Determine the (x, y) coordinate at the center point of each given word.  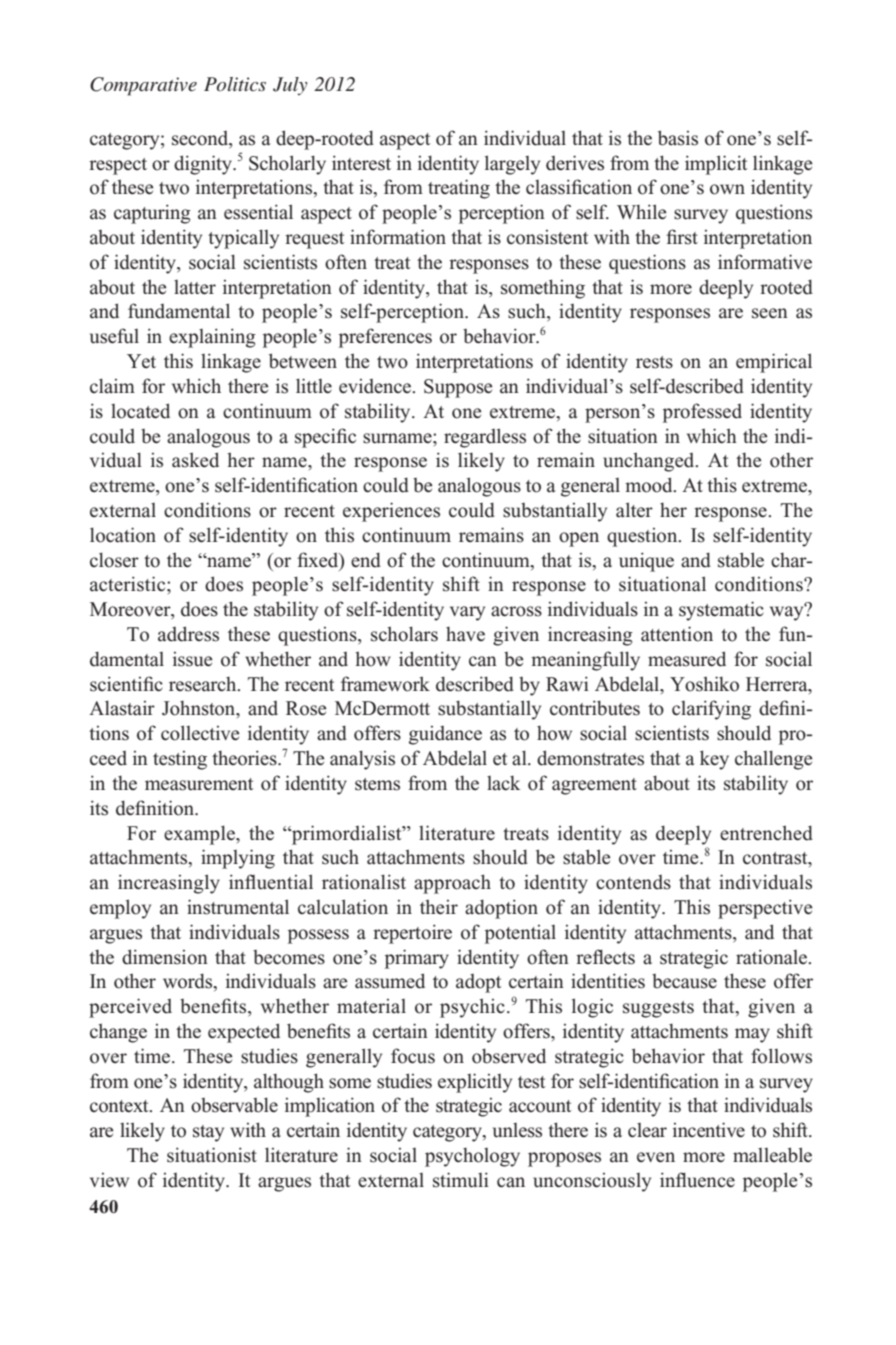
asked (195, 460)
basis (678, 138)
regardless (485, 438)
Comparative (143, 86)
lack (503, 783)
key (714, 760)
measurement (199, 784)
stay (208, 1133)
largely (512, 165)
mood (650, 485)
